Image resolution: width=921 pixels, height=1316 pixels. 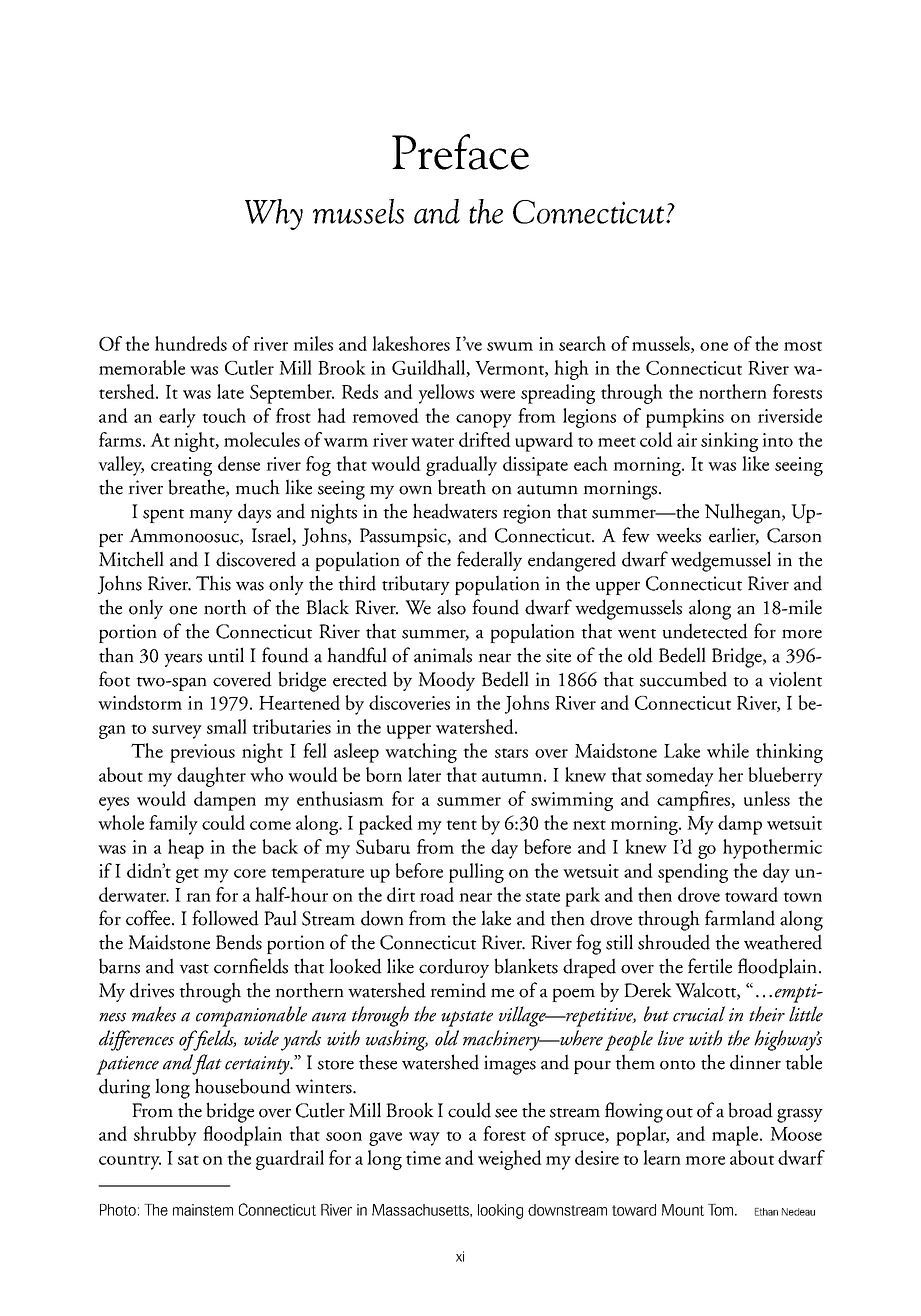 I want to click on time, so click(x=423, y=1158).
